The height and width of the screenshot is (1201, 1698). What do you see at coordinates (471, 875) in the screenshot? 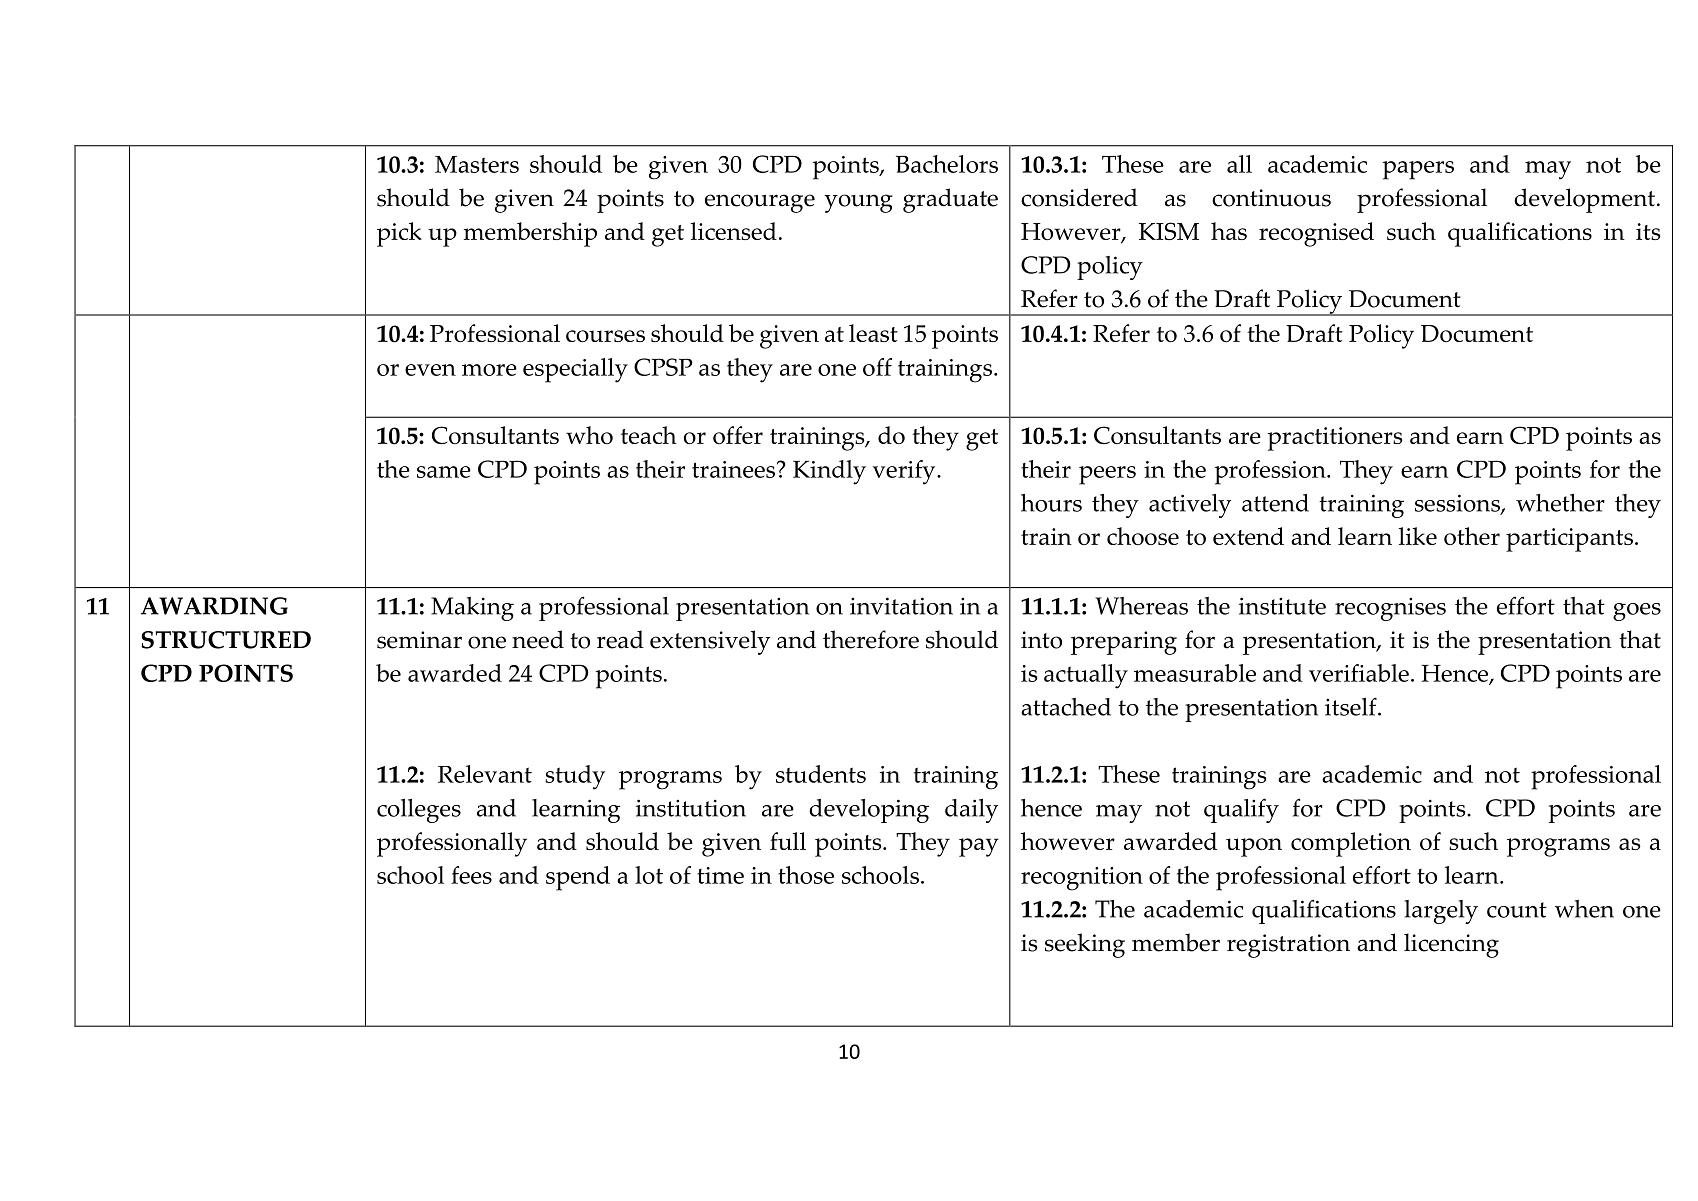
I see `fees` at bounding box center [471, 875].
